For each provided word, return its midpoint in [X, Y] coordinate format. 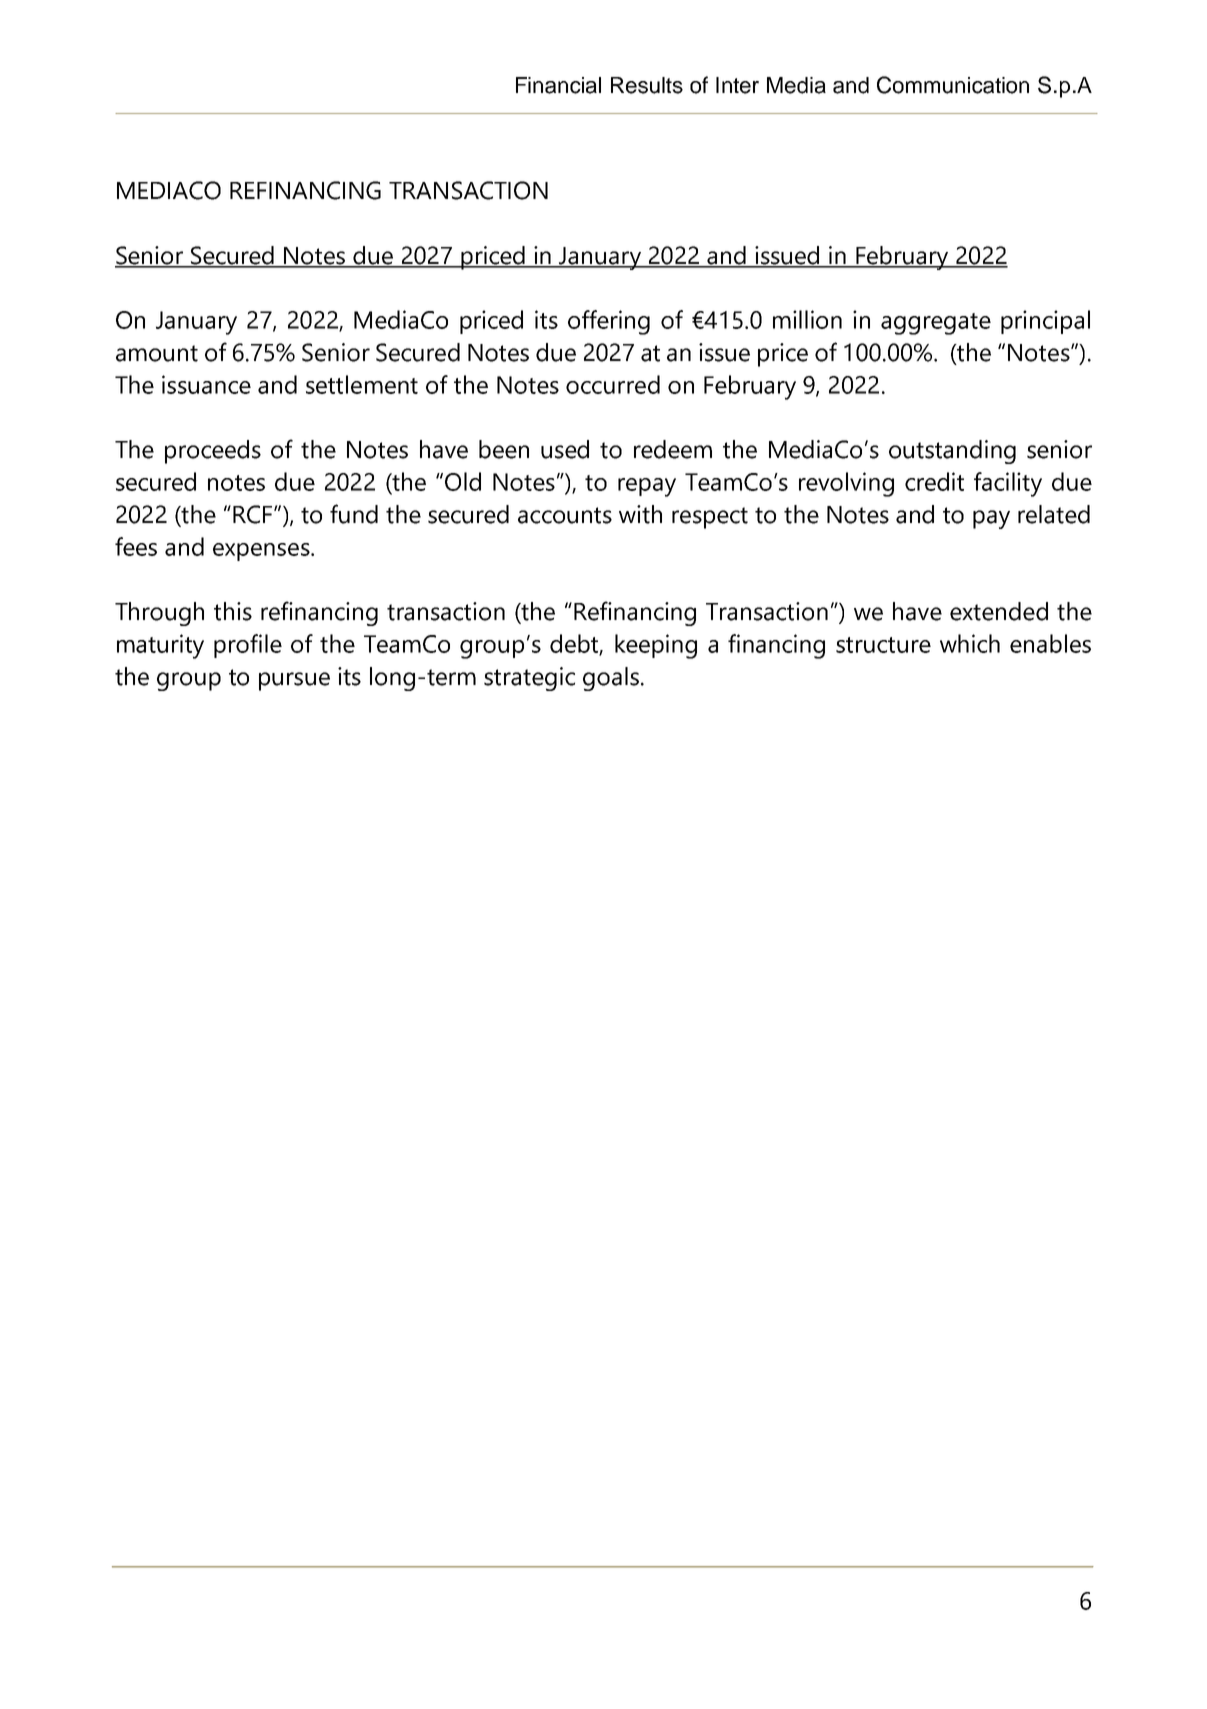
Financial [558, 85]
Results [647, 85]
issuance [206, 384]
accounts [565, 515]
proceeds [213, 452]
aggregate [936, 324]
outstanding [952, 452]
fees [136, 546]
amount [157, 353]
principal [1045, 322]
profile [248, 646]
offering [609, 322]
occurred [613, 384]
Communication [953, 85]
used [565, 449]
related [1054, 514]
